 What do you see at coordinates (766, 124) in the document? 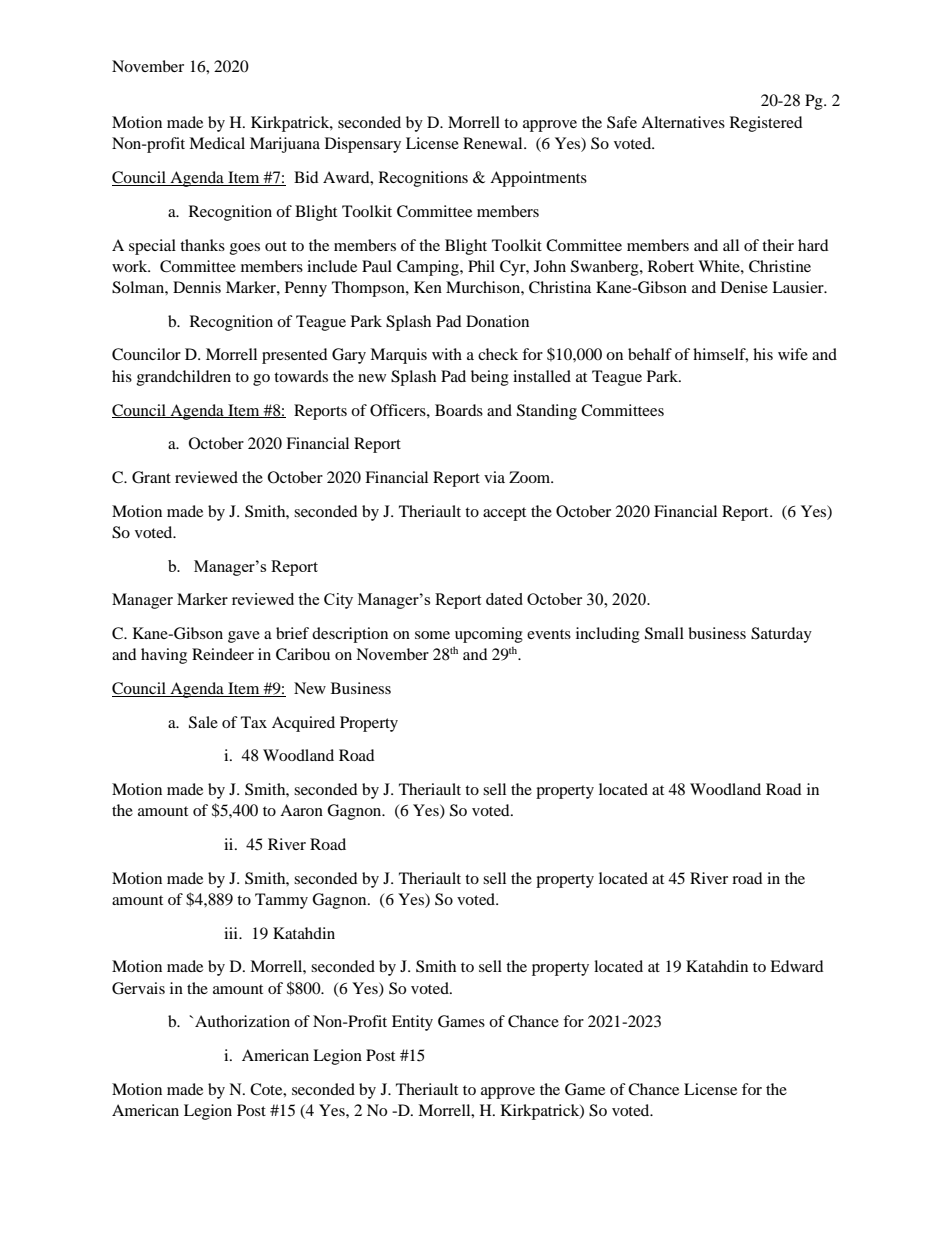
I see `Registered` at bounding box center [766, 124].
